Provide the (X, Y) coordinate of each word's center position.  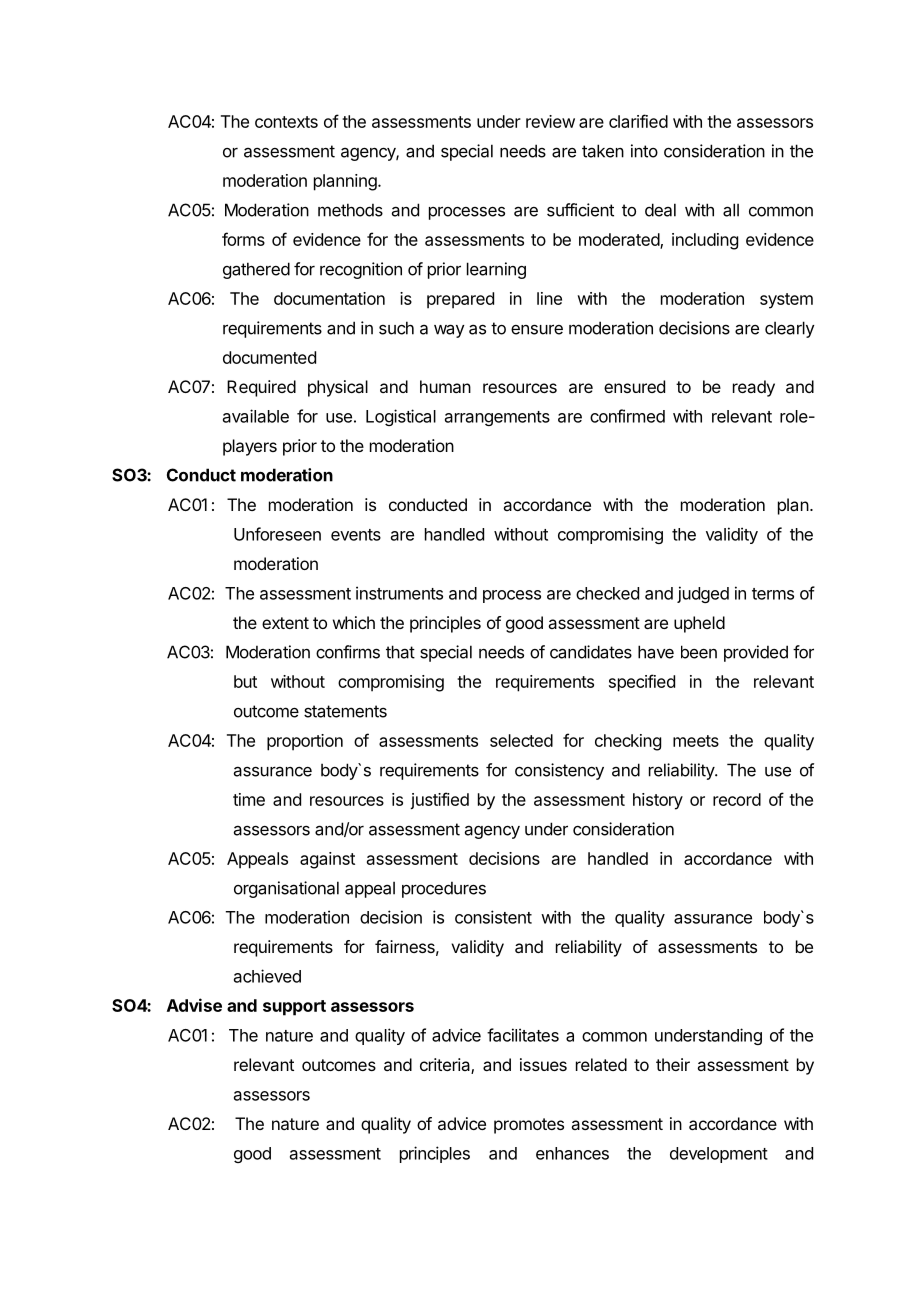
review (550, 121)
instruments (399, 593)
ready (754, 388)
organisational (286, 889)
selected (521, 740)
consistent (493, 917)
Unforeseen (277, 534)
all (731, 210)
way (449, 331)
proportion (305, 742)
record (737, 799)
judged (703, 594)
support (294, 1008)
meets (696, 741)
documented (269, 357)
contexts (286, 122)
